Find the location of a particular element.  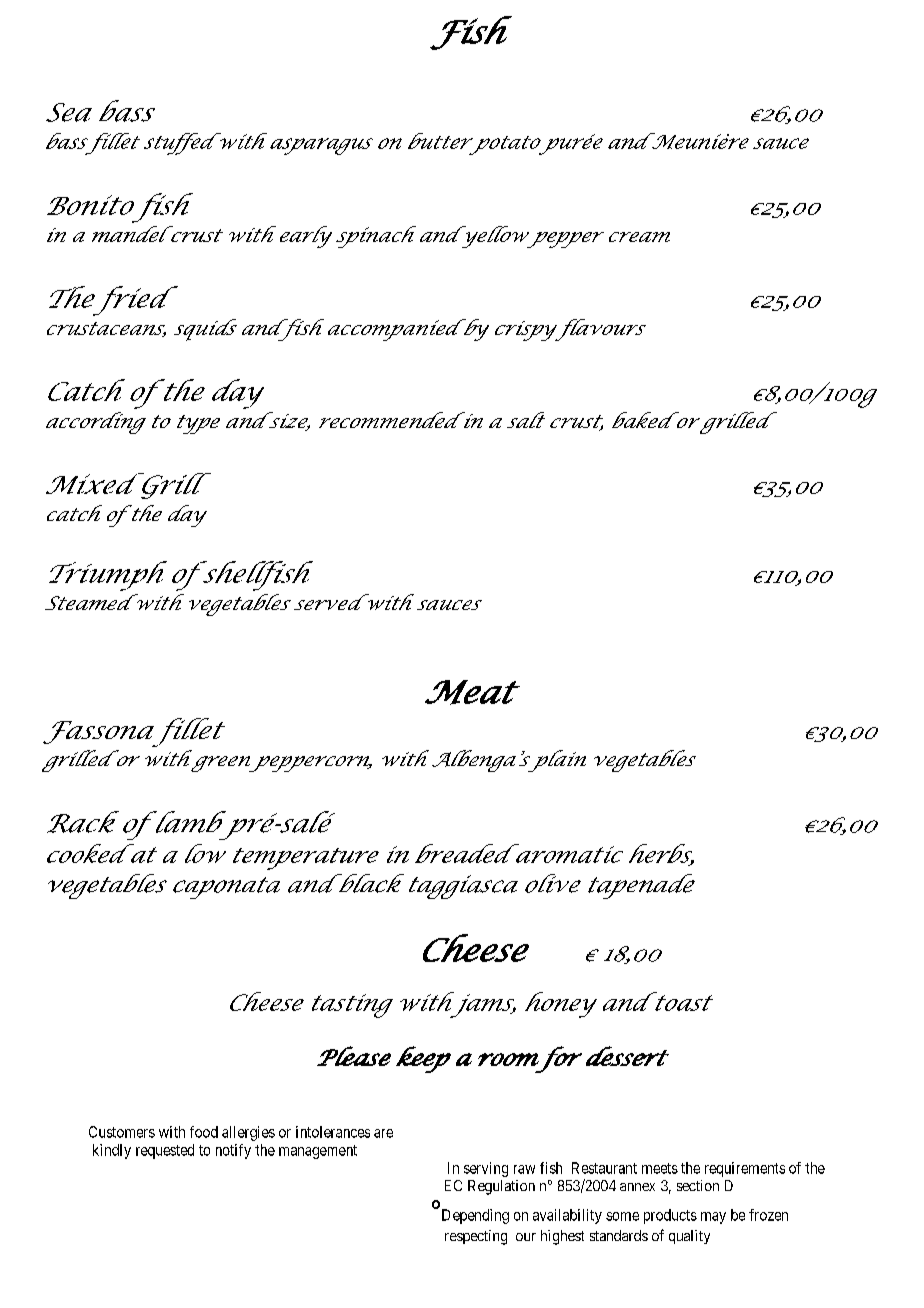

are is located at coordinates (383, 1133).
